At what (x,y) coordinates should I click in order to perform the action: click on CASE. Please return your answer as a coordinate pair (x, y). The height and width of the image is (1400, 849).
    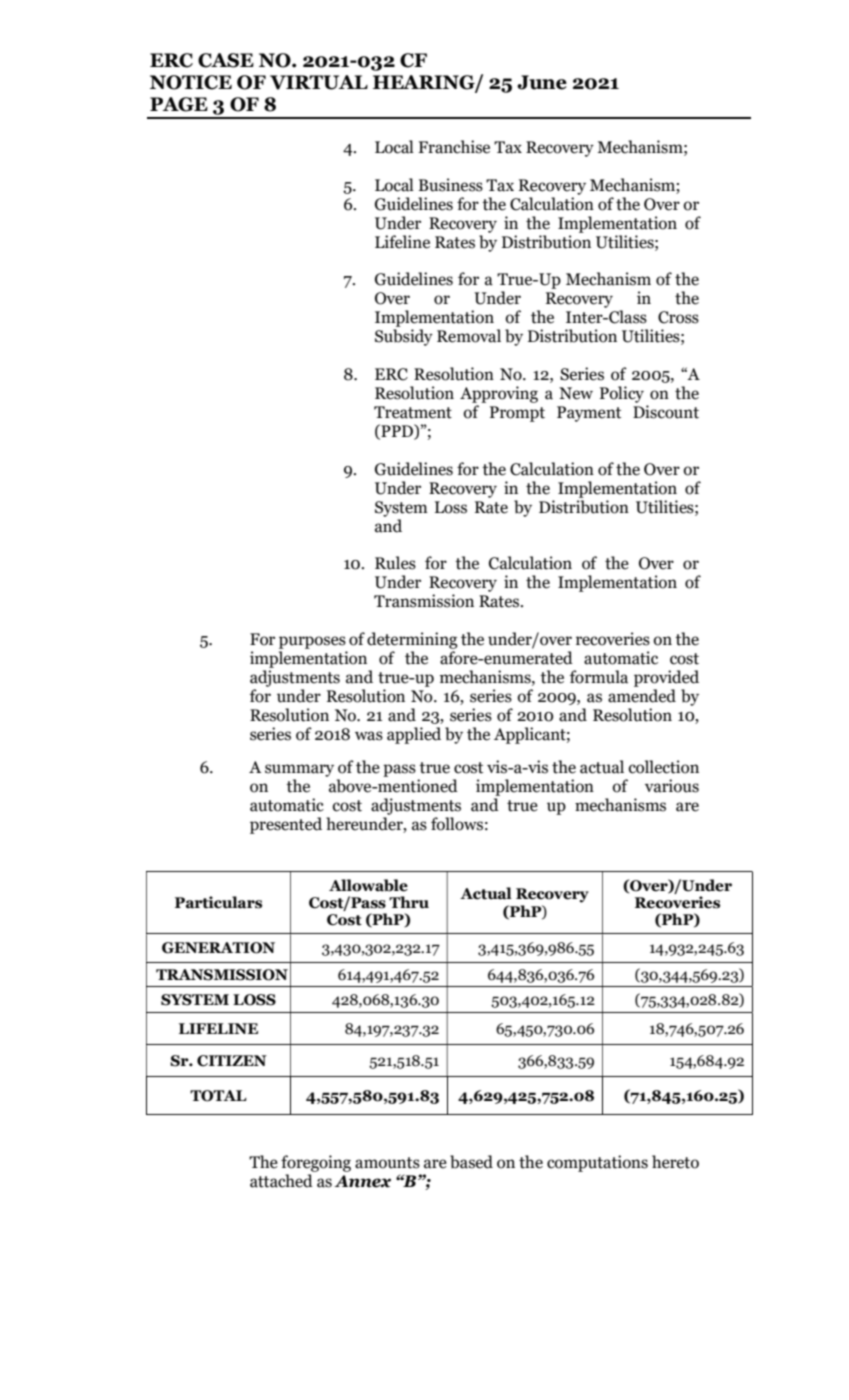
    Looking at the image, I should click on (226, 60).
